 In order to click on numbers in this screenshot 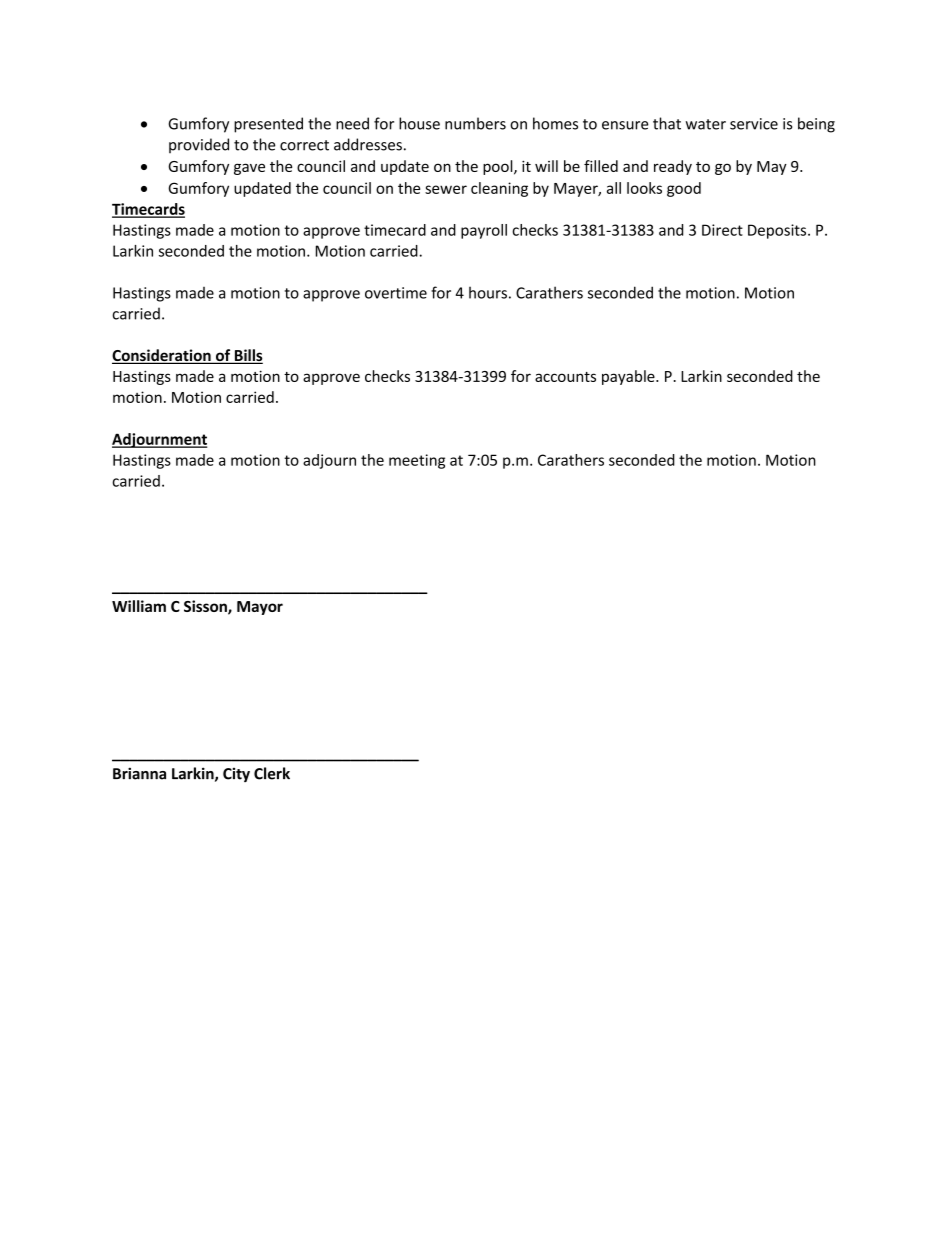, I will do `click(475, 123)`.
